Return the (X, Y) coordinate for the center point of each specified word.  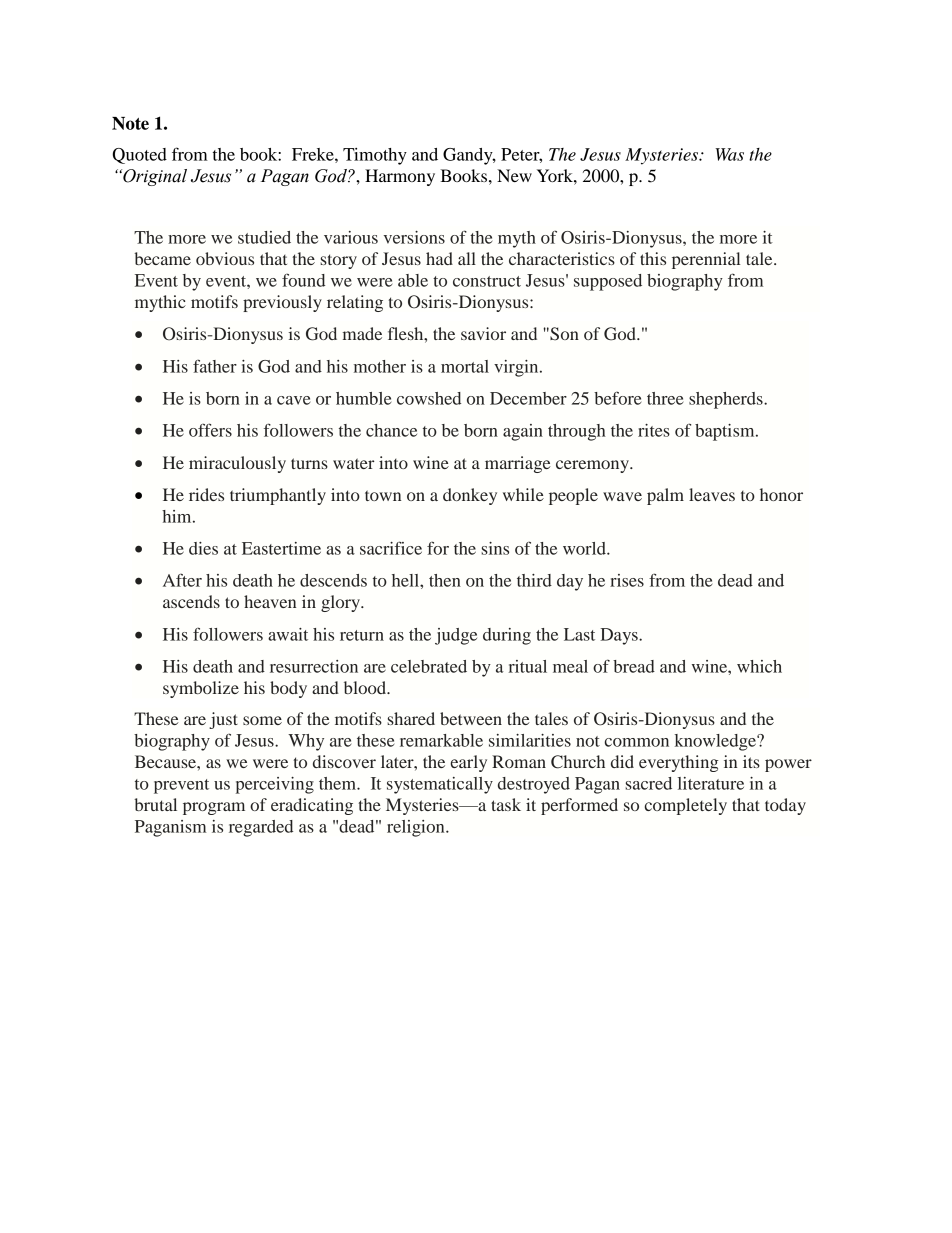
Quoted (139, 156)
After (182, 580)
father (215, 366)
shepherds (727, 400)
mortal (465, 366)
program (214, 808)
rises (627, 580)
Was (729, 154)
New (514, 175)
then (445, 580)
